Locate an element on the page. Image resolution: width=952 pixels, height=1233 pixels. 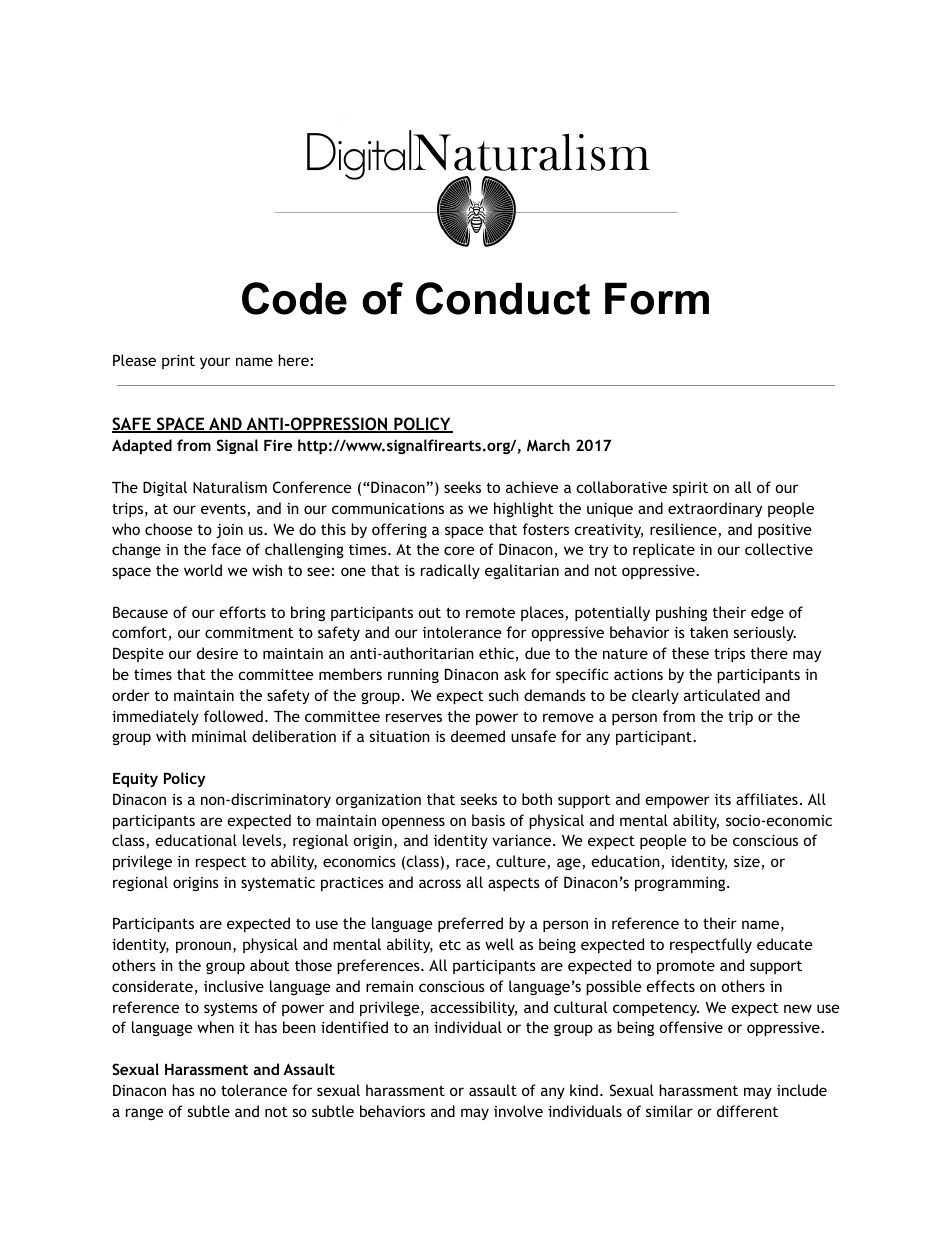
followed is located at coordinates (233, 716).
